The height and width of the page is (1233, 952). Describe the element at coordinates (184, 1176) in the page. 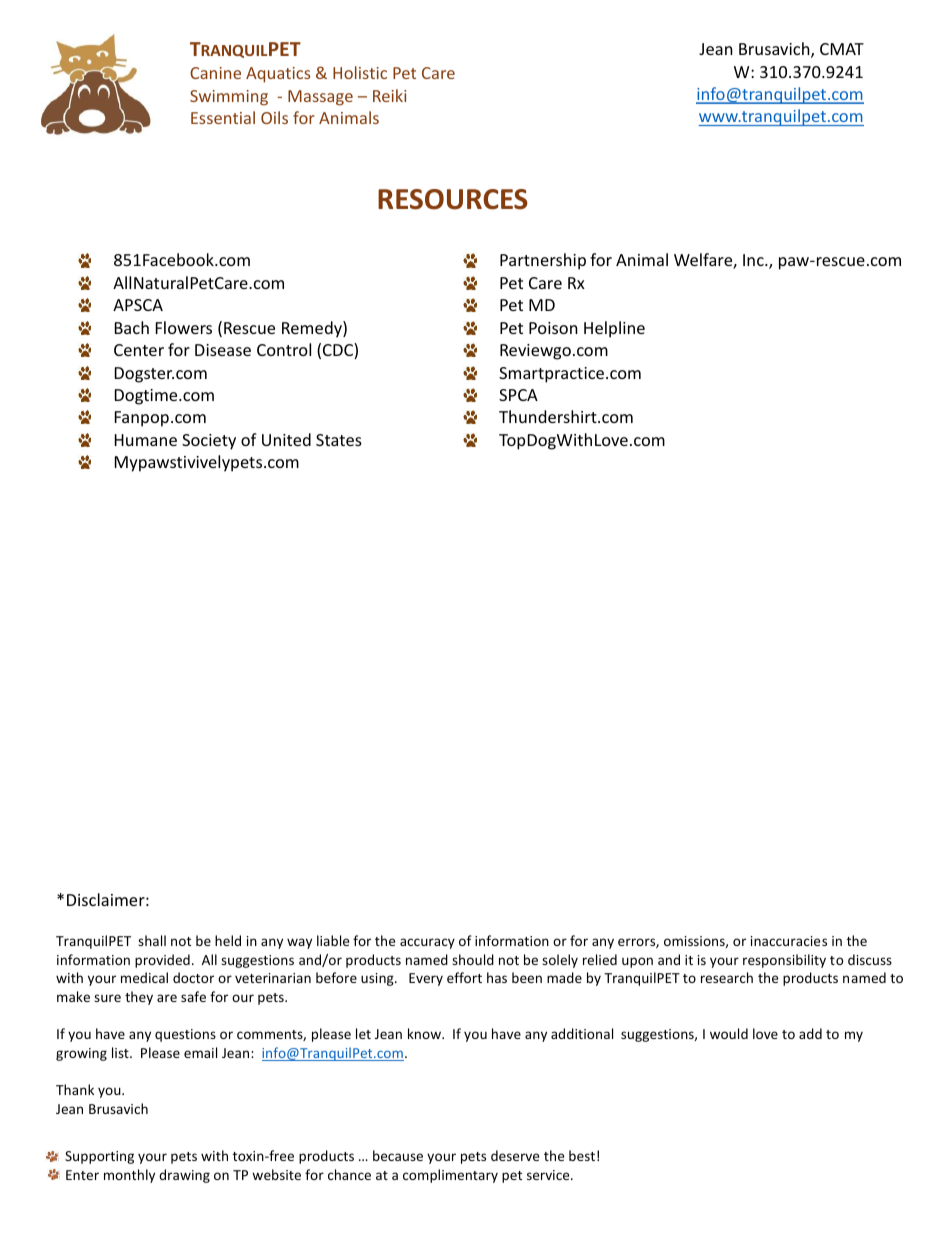

I see `drawing` at that location.
